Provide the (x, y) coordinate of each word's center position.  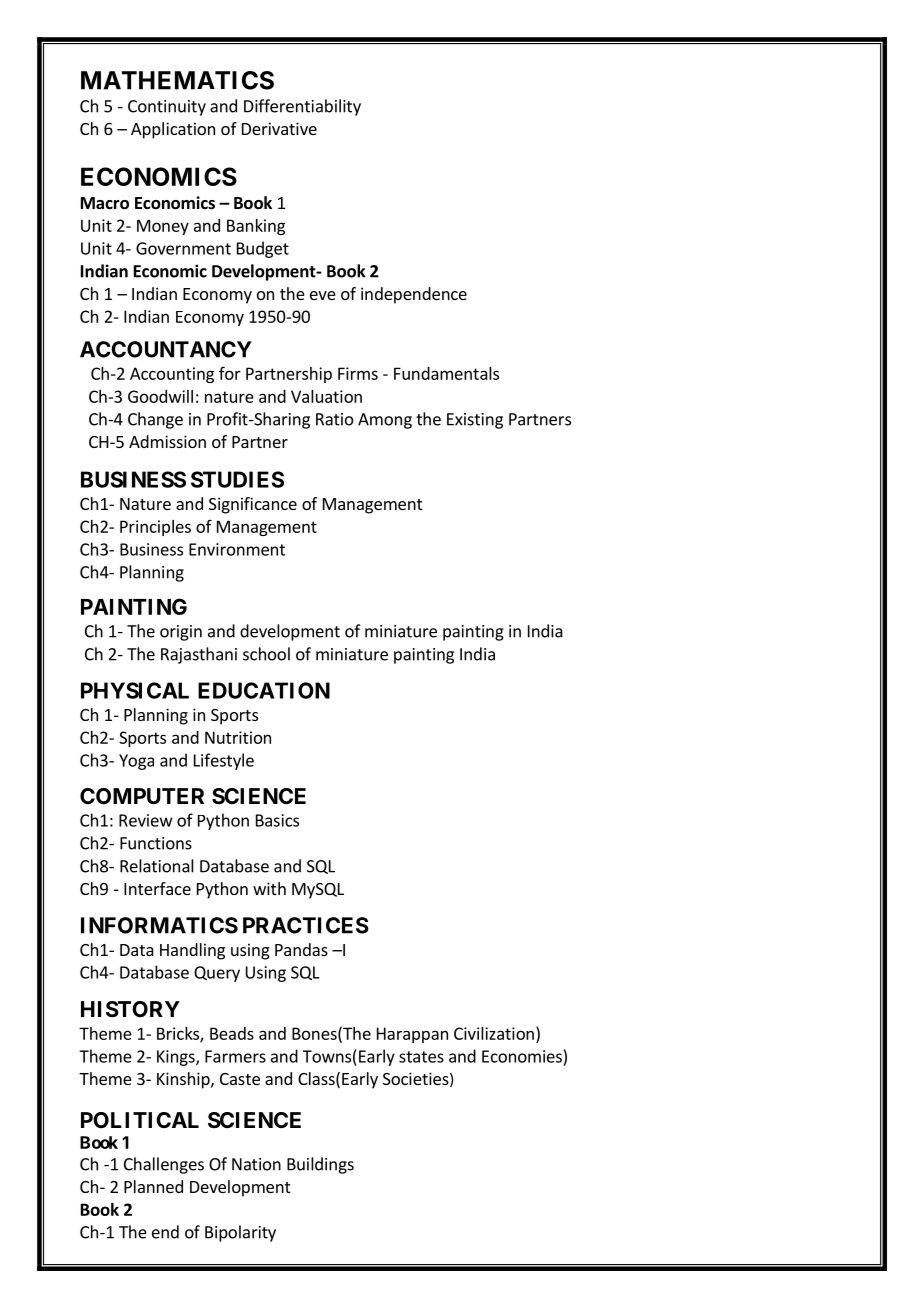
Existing (475, 421)
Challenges (164, 1165)
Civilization (494, 1033)
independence (414, 295)
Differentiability (302, 107)
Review (146, 820)
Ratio (334, 419)
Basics (277, 820)
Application (173, 130)
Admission (167, 441)
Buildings (320, 1165)
